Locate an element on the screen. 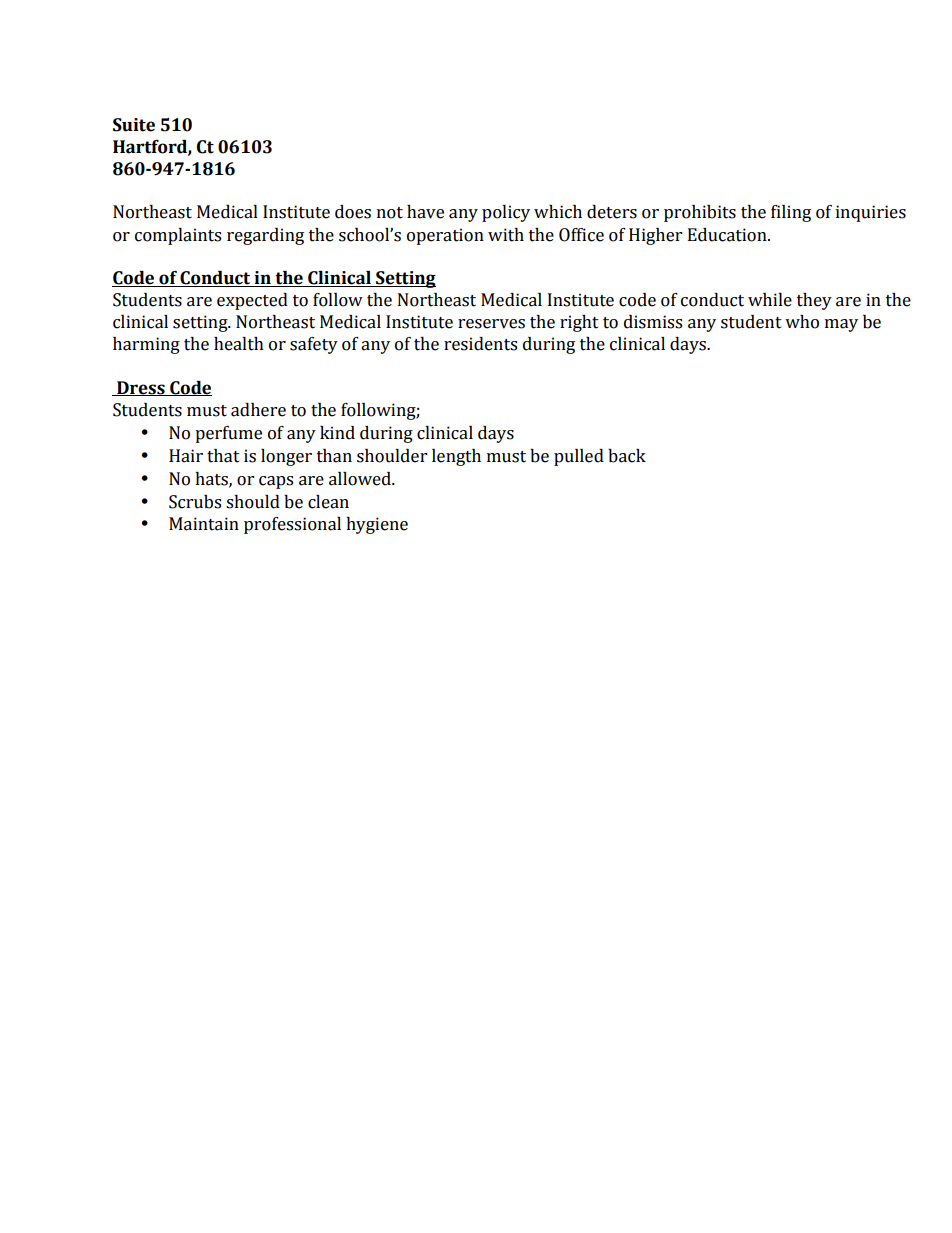  hygiene is located at coordinates (377, 525).
